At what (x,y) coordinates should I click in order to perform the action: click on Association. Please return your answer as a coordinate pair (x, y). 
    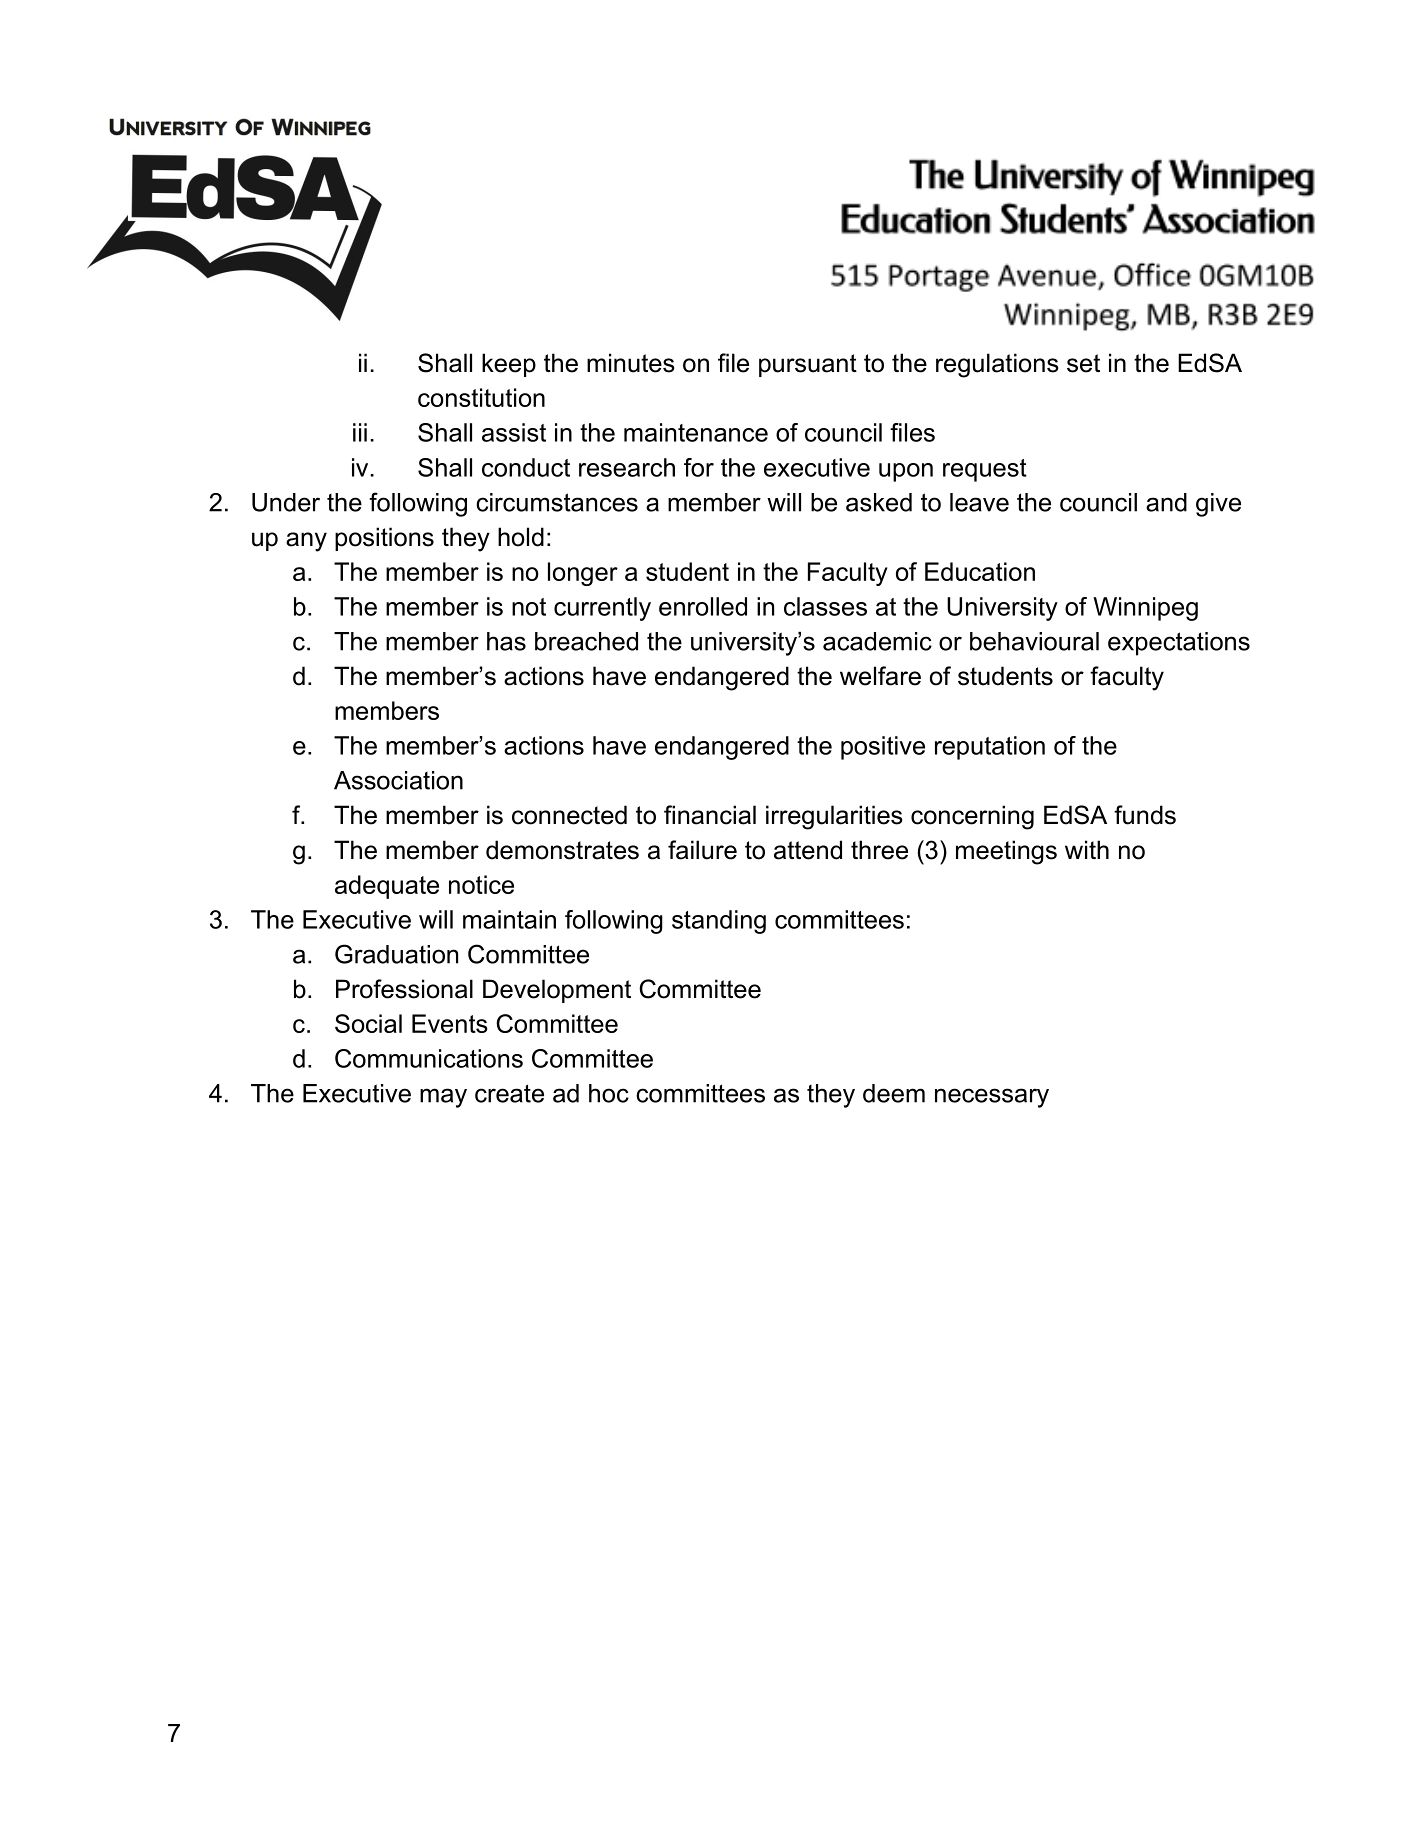
    Looking at the image, I should click on (398, 780).
